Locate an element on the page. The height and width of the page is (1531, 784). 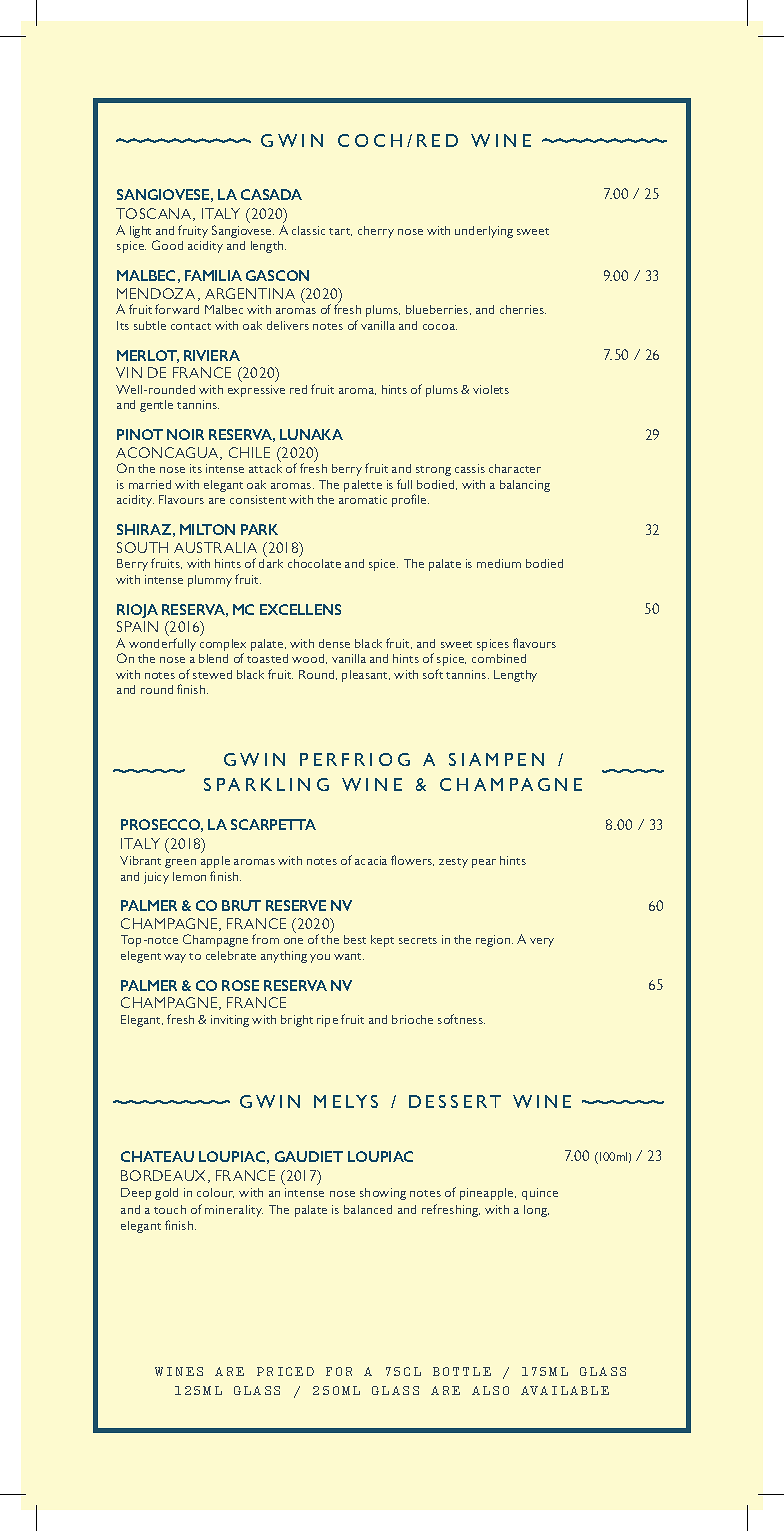
character is located at coordinates (515, 468).
